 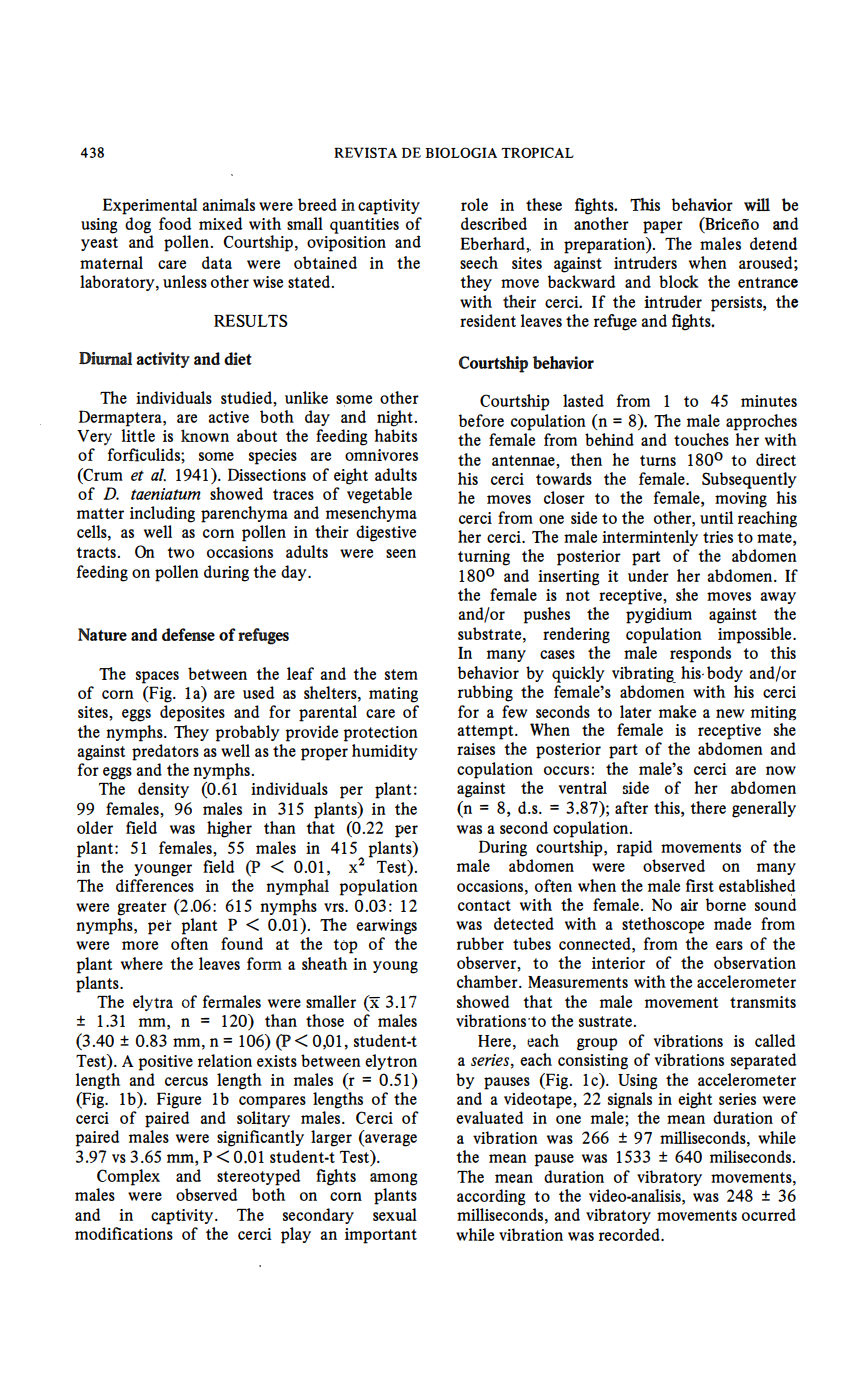 I want to click on known, so click(x=205, y=435).
